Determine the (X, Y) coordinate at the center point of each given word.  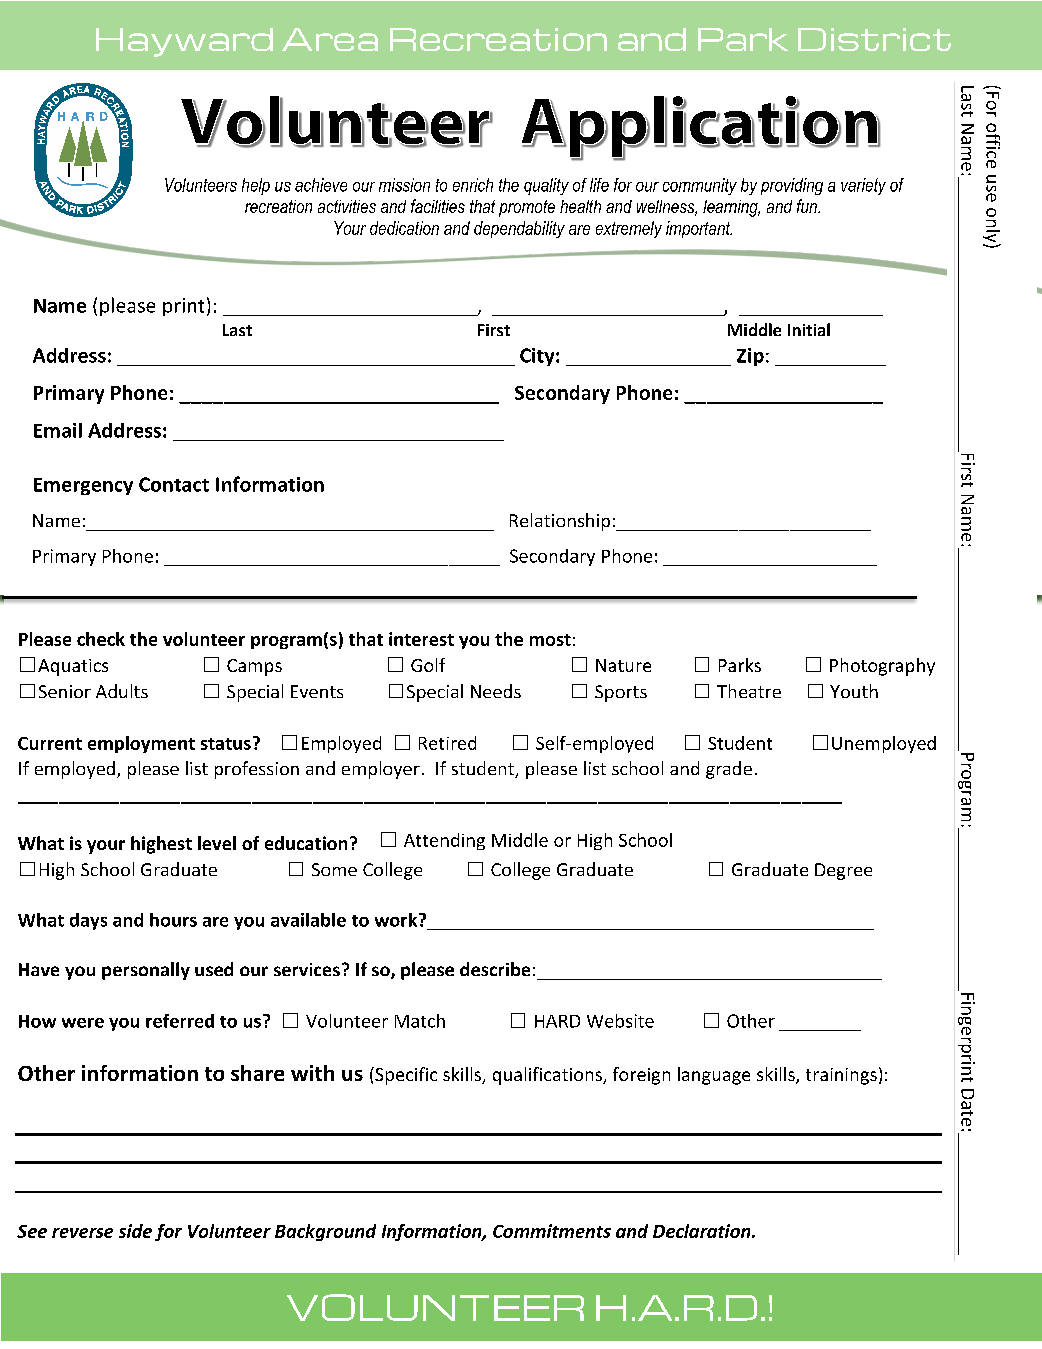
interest (421, 639)
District (874, 39)
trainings (841, 1076)
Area (330, 39)
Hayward (184, 42)
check (101, 639)
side (135, 1231)
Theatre (749, 691)
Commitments (552, 1231)
